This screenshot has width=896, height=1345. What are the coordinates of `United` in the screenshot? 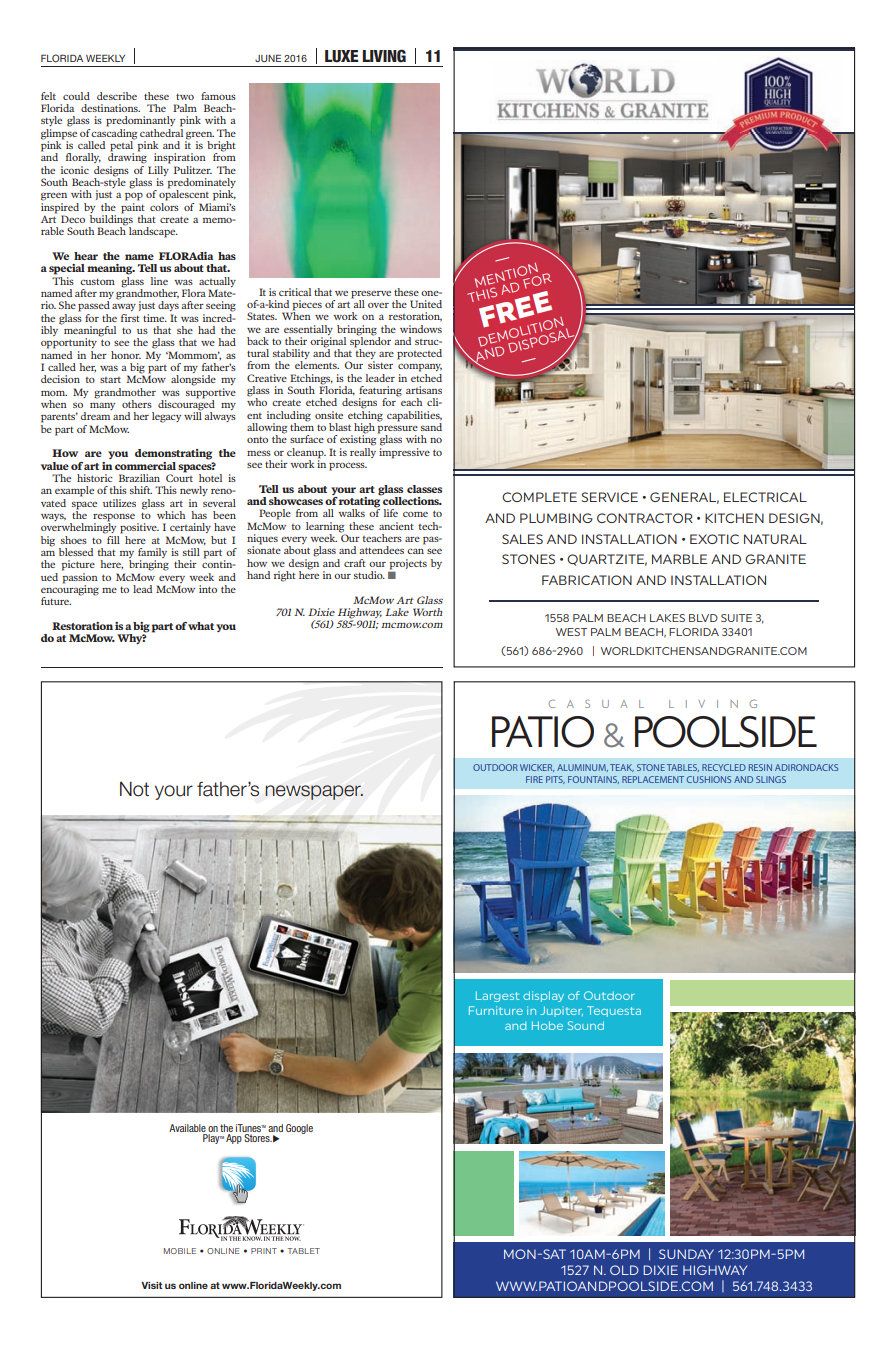 It's located at (426, 304).
